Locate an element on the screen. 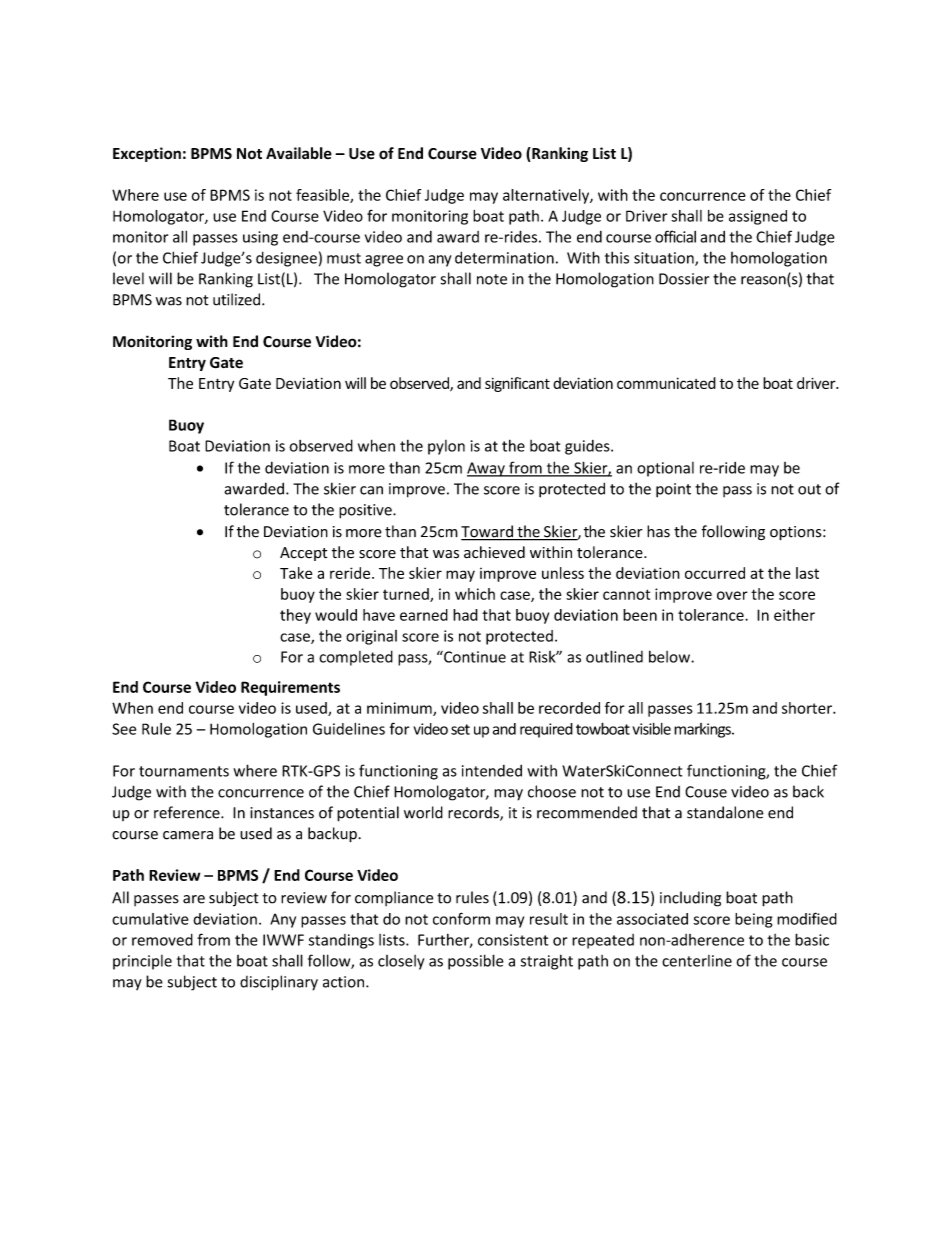 The image size is (952, 1233). Exception is located at coordinates (147, 154).
